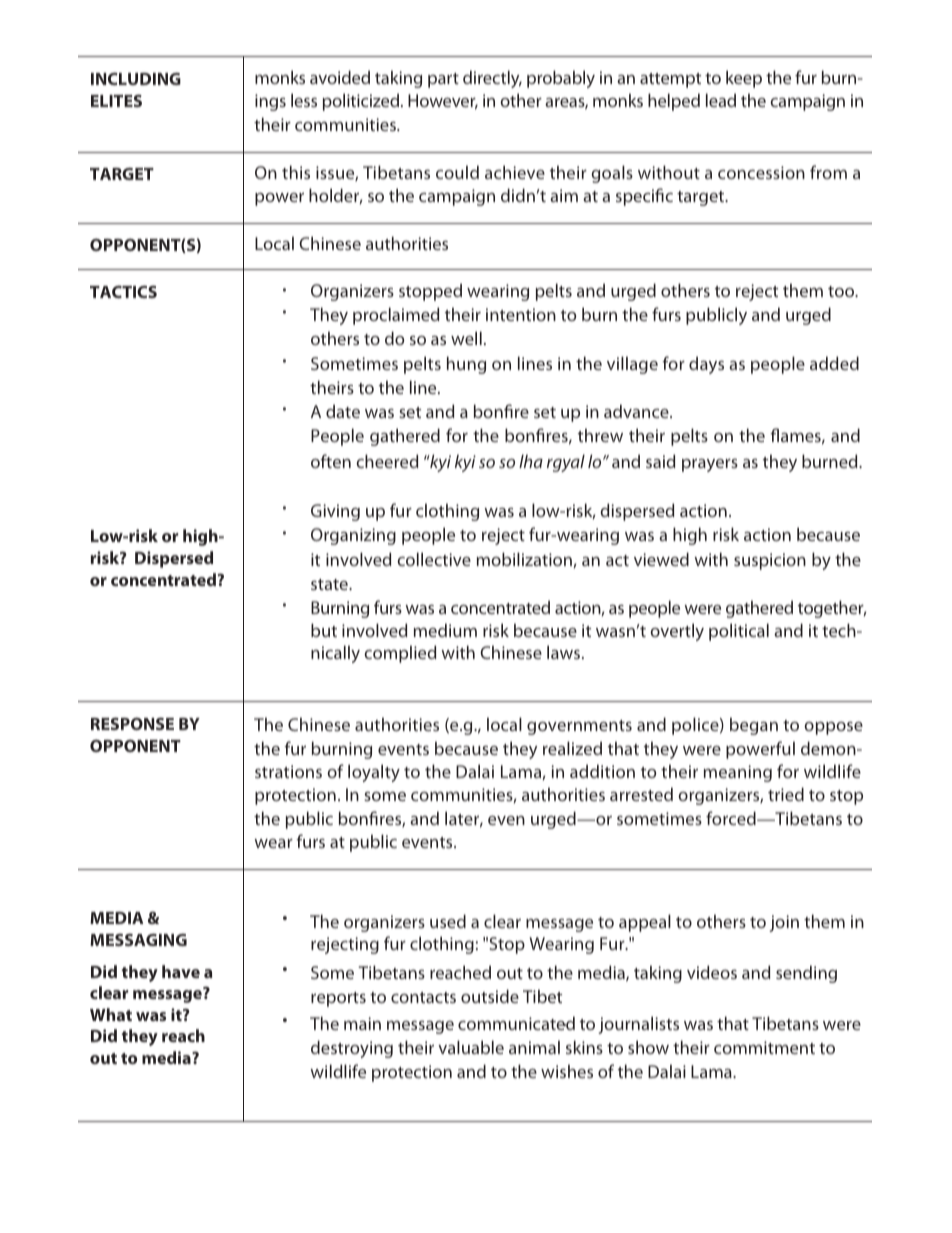  What do you see at coordinates (466, 338) in the document?
I see `well` at bounding box center [466, 338].
